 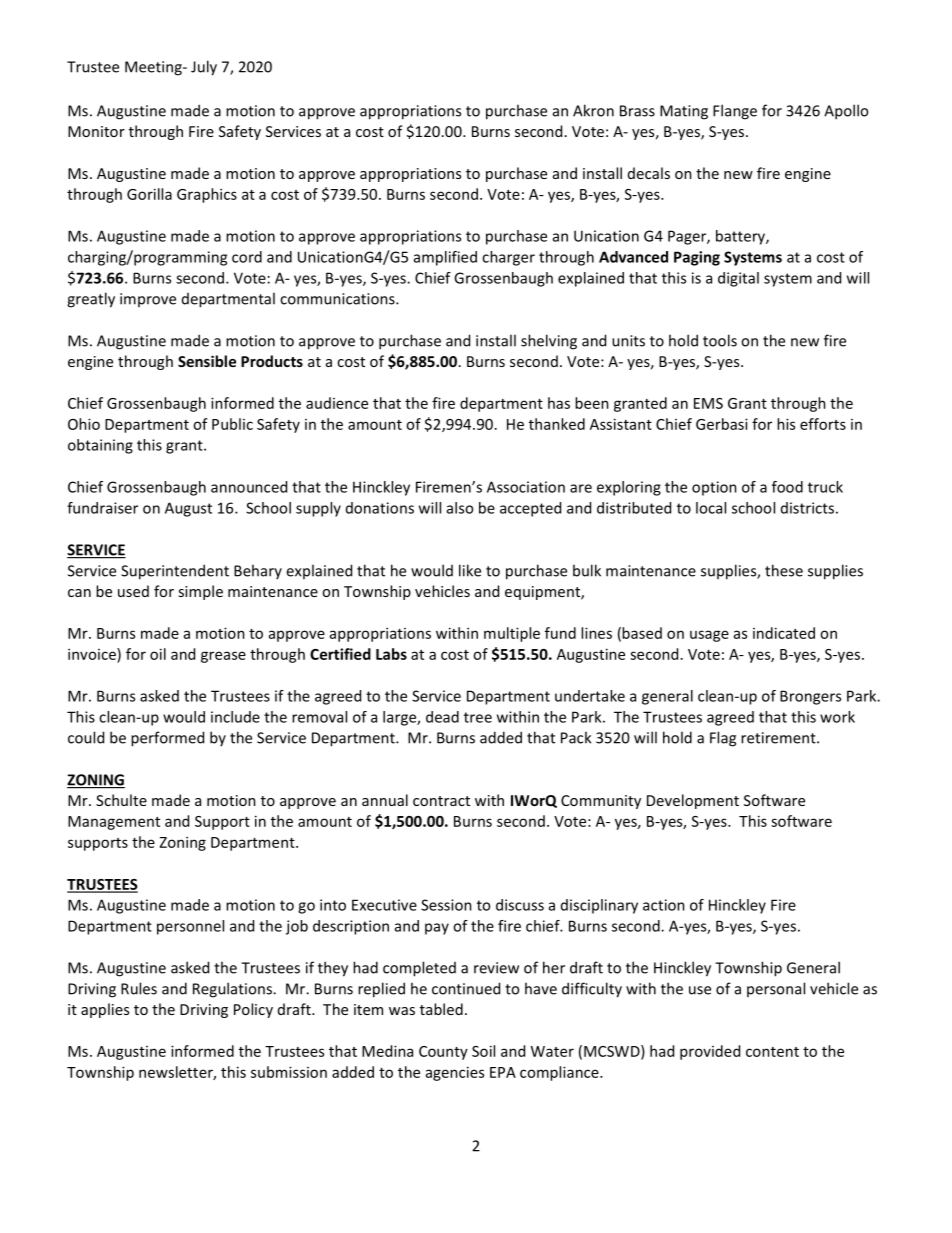 I want to click on simple, so click(x=200, y=592).
